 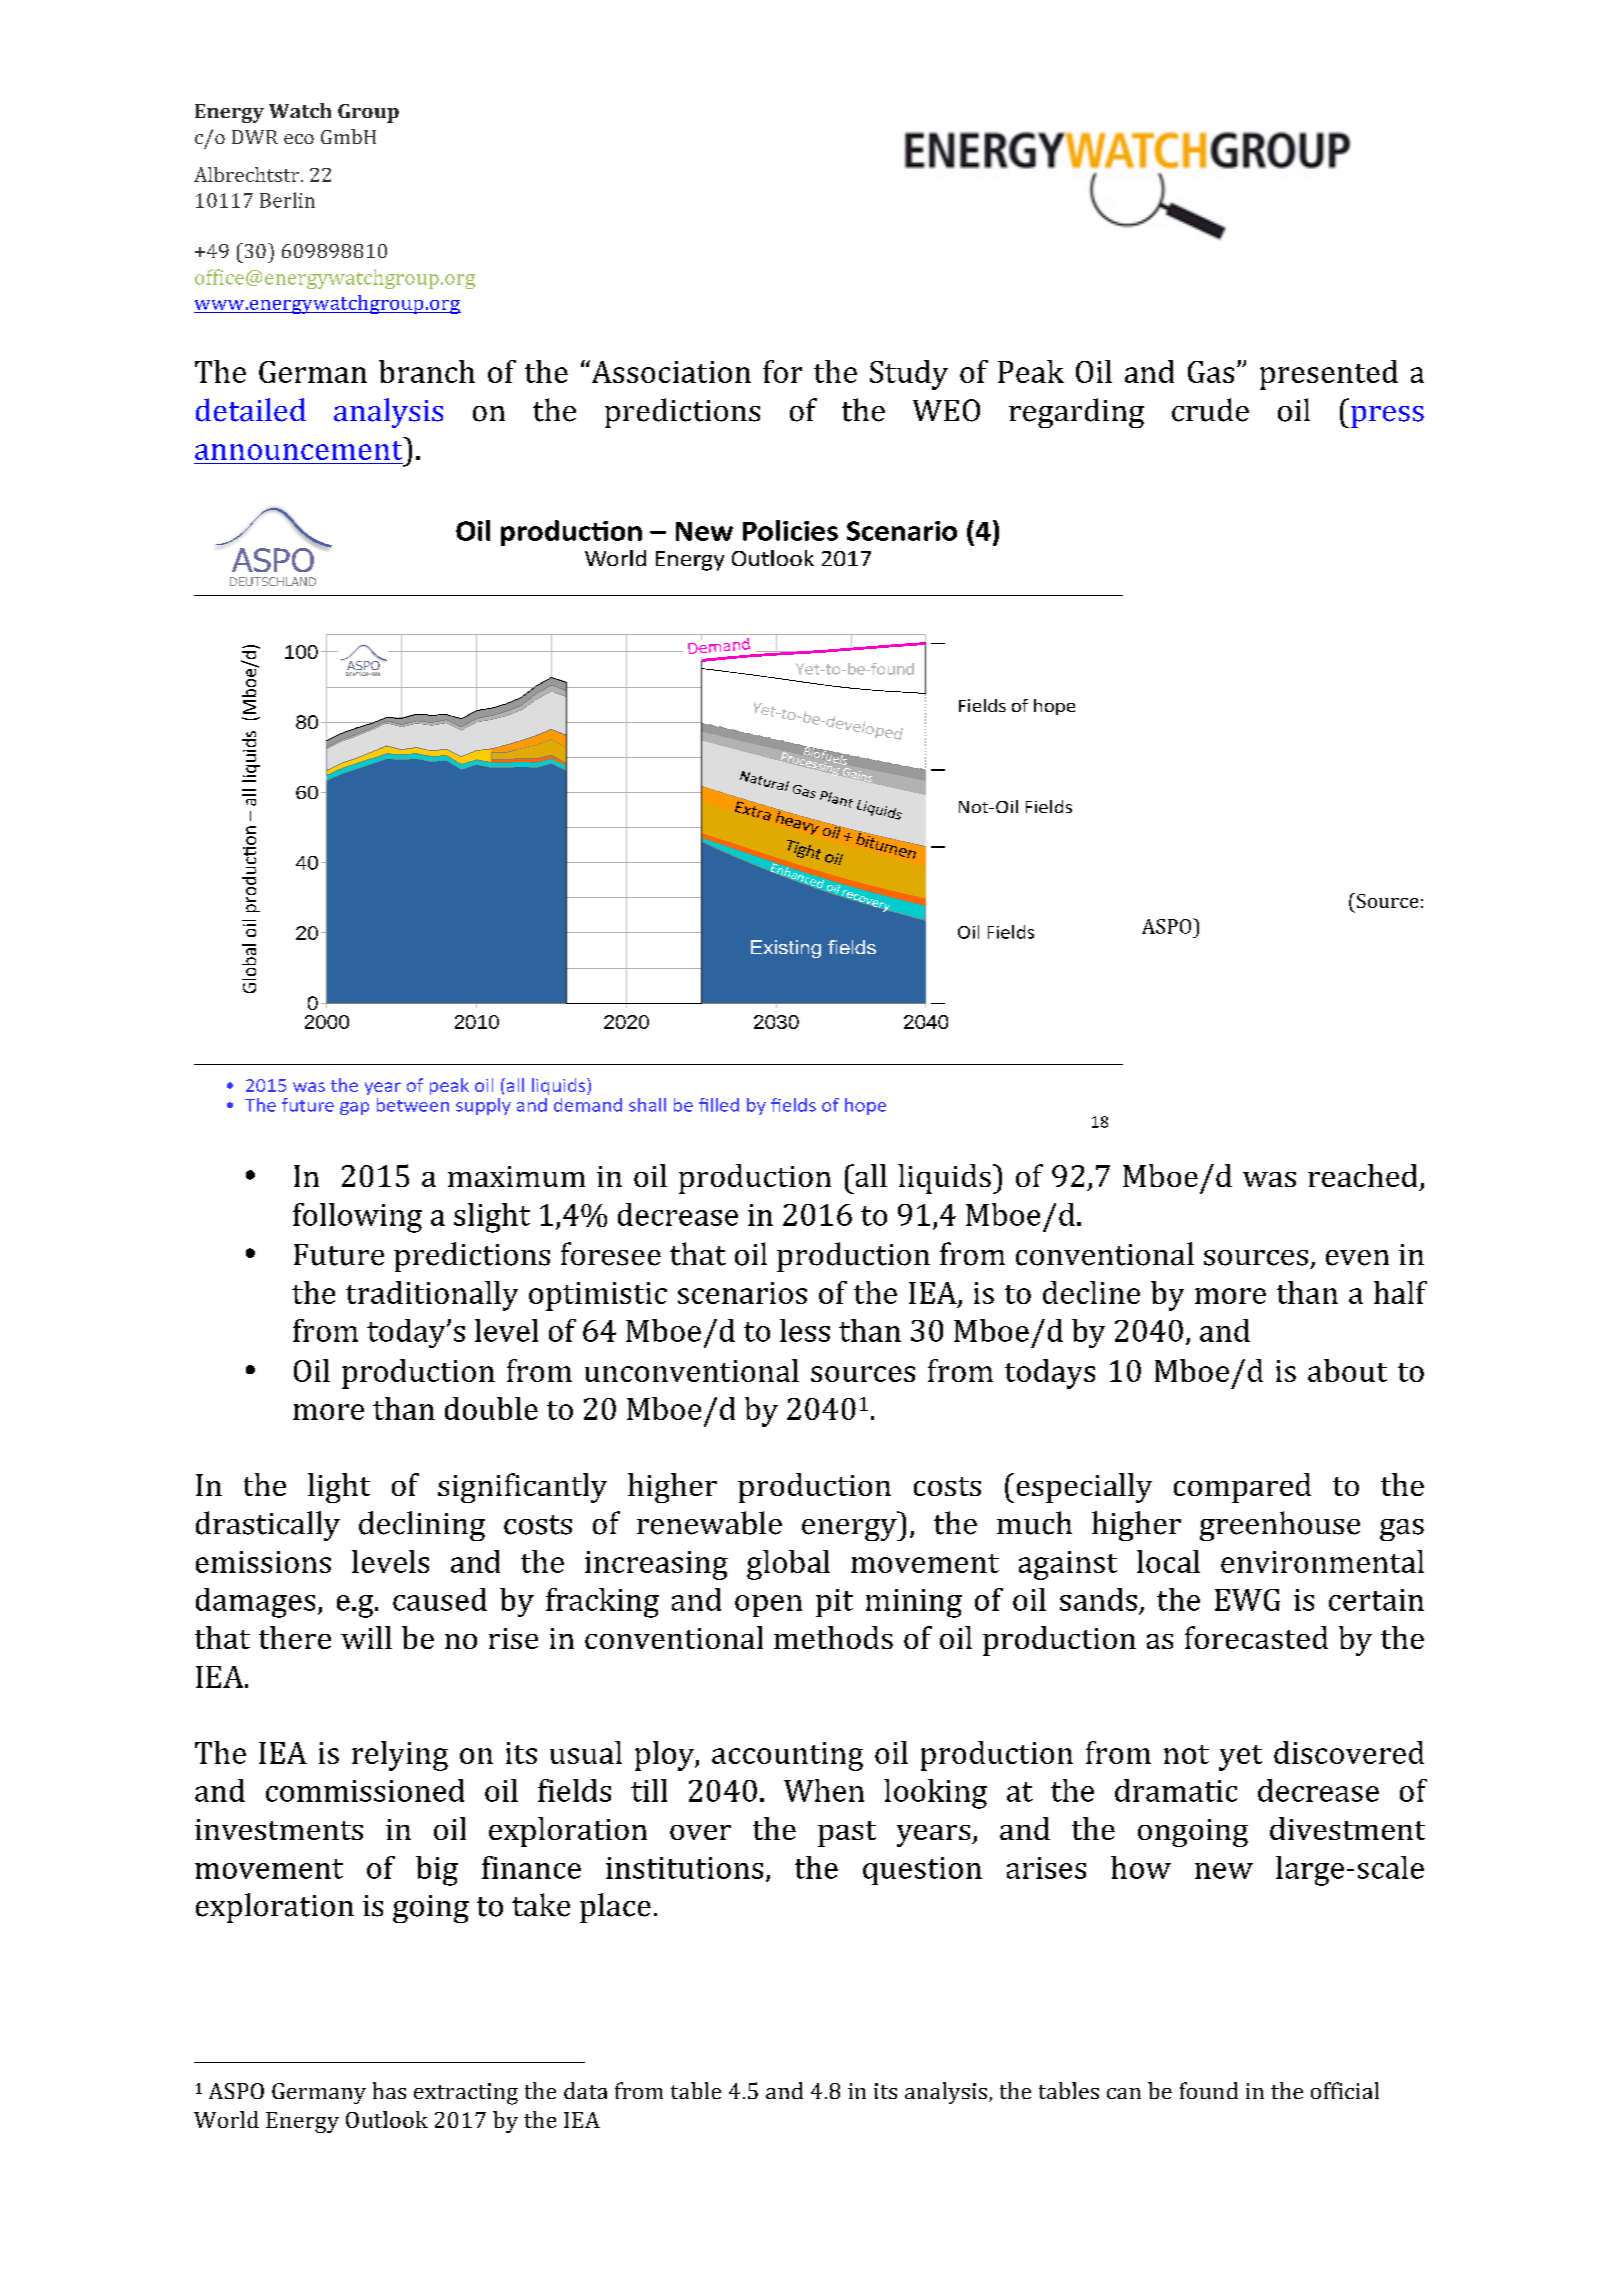 I want to click on question, so click(x=922, y=1871).
